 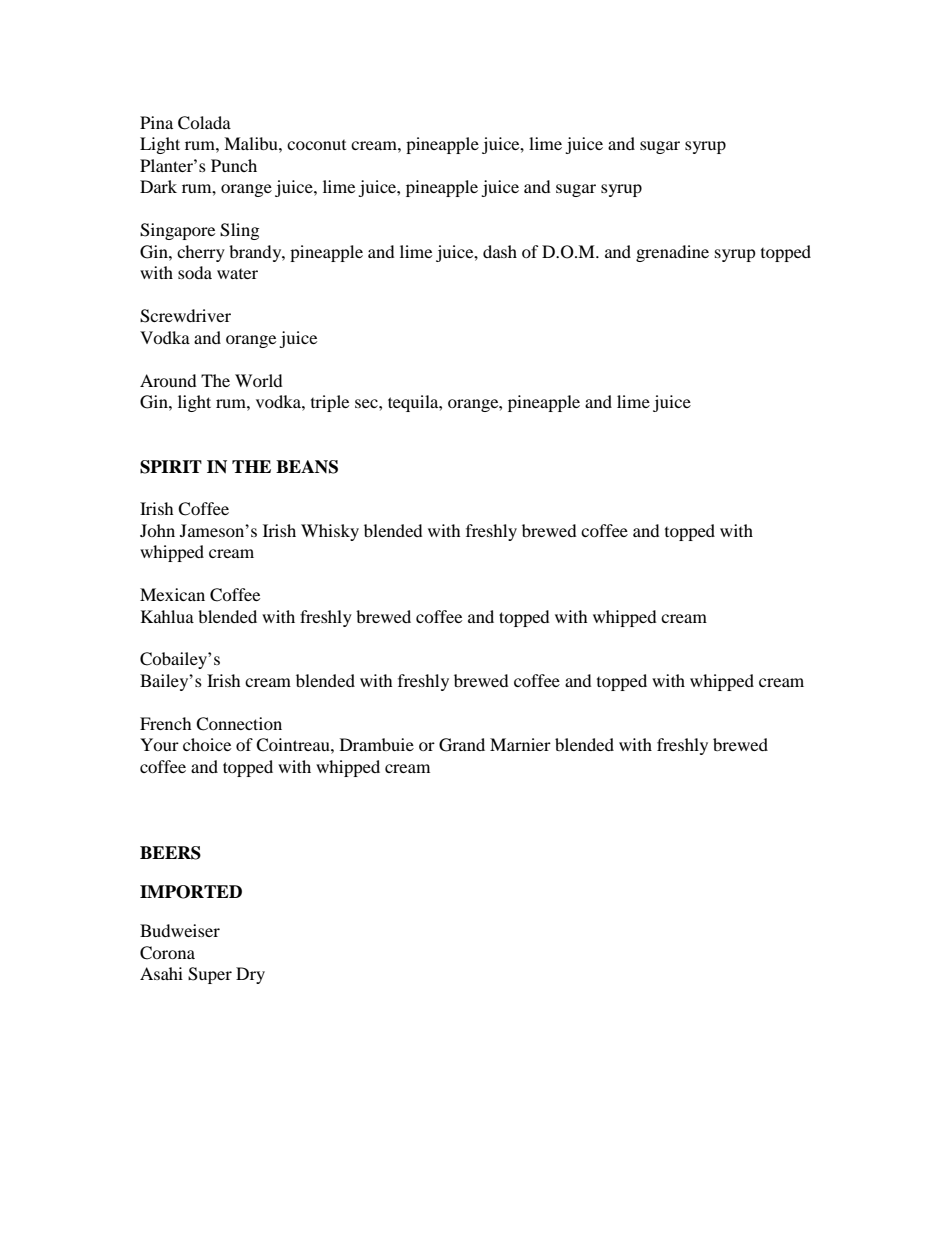 What do you see at coordinates (239, 231) in the image?
I see `Sling` at bounding box center [239, 231].
